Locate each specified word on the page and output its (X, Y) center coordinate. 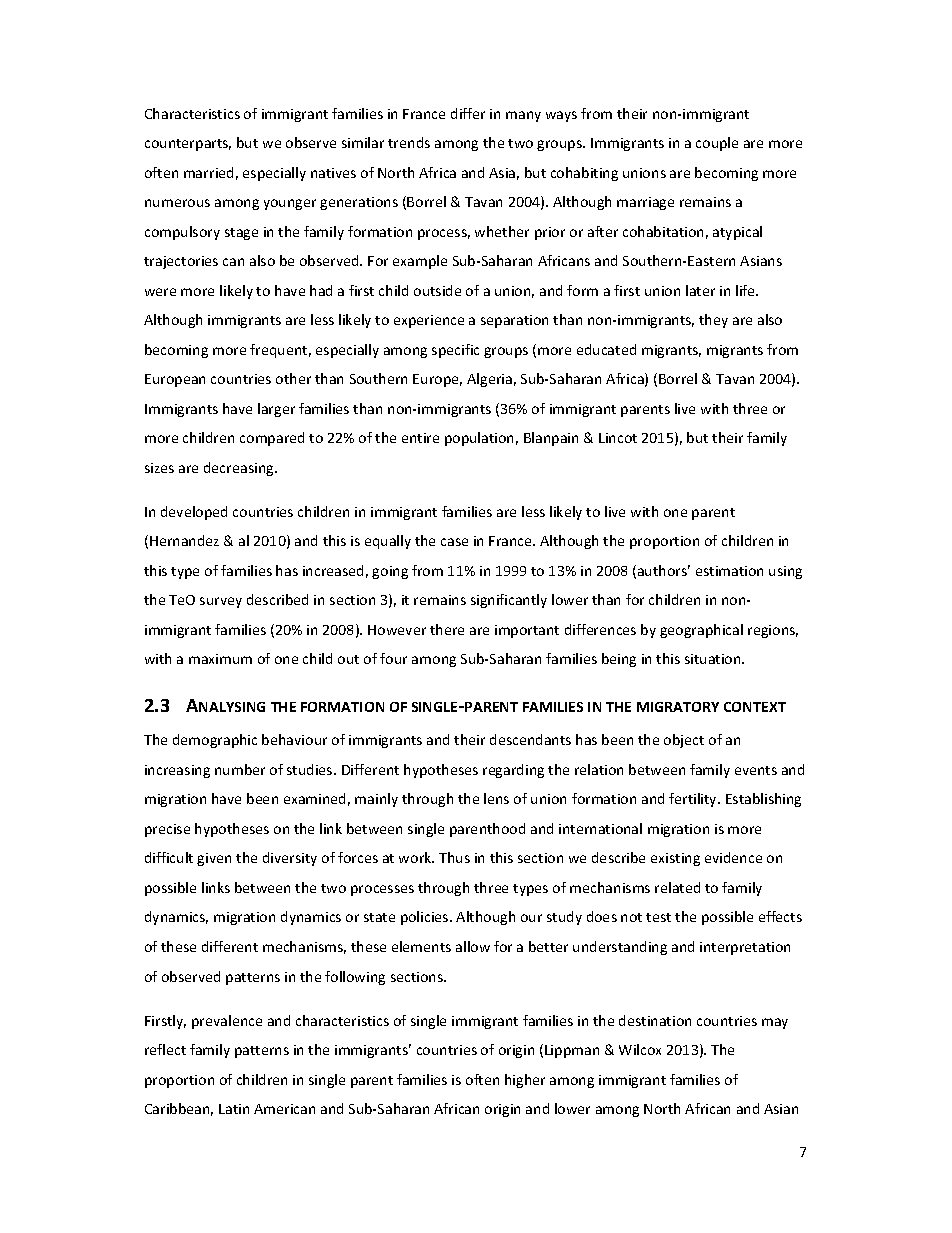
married (208, 172)
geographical (701, 631)
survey (221, 602)
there (447, 629)
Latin (234, 1109)
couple (717, 144)
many (523, 116)
